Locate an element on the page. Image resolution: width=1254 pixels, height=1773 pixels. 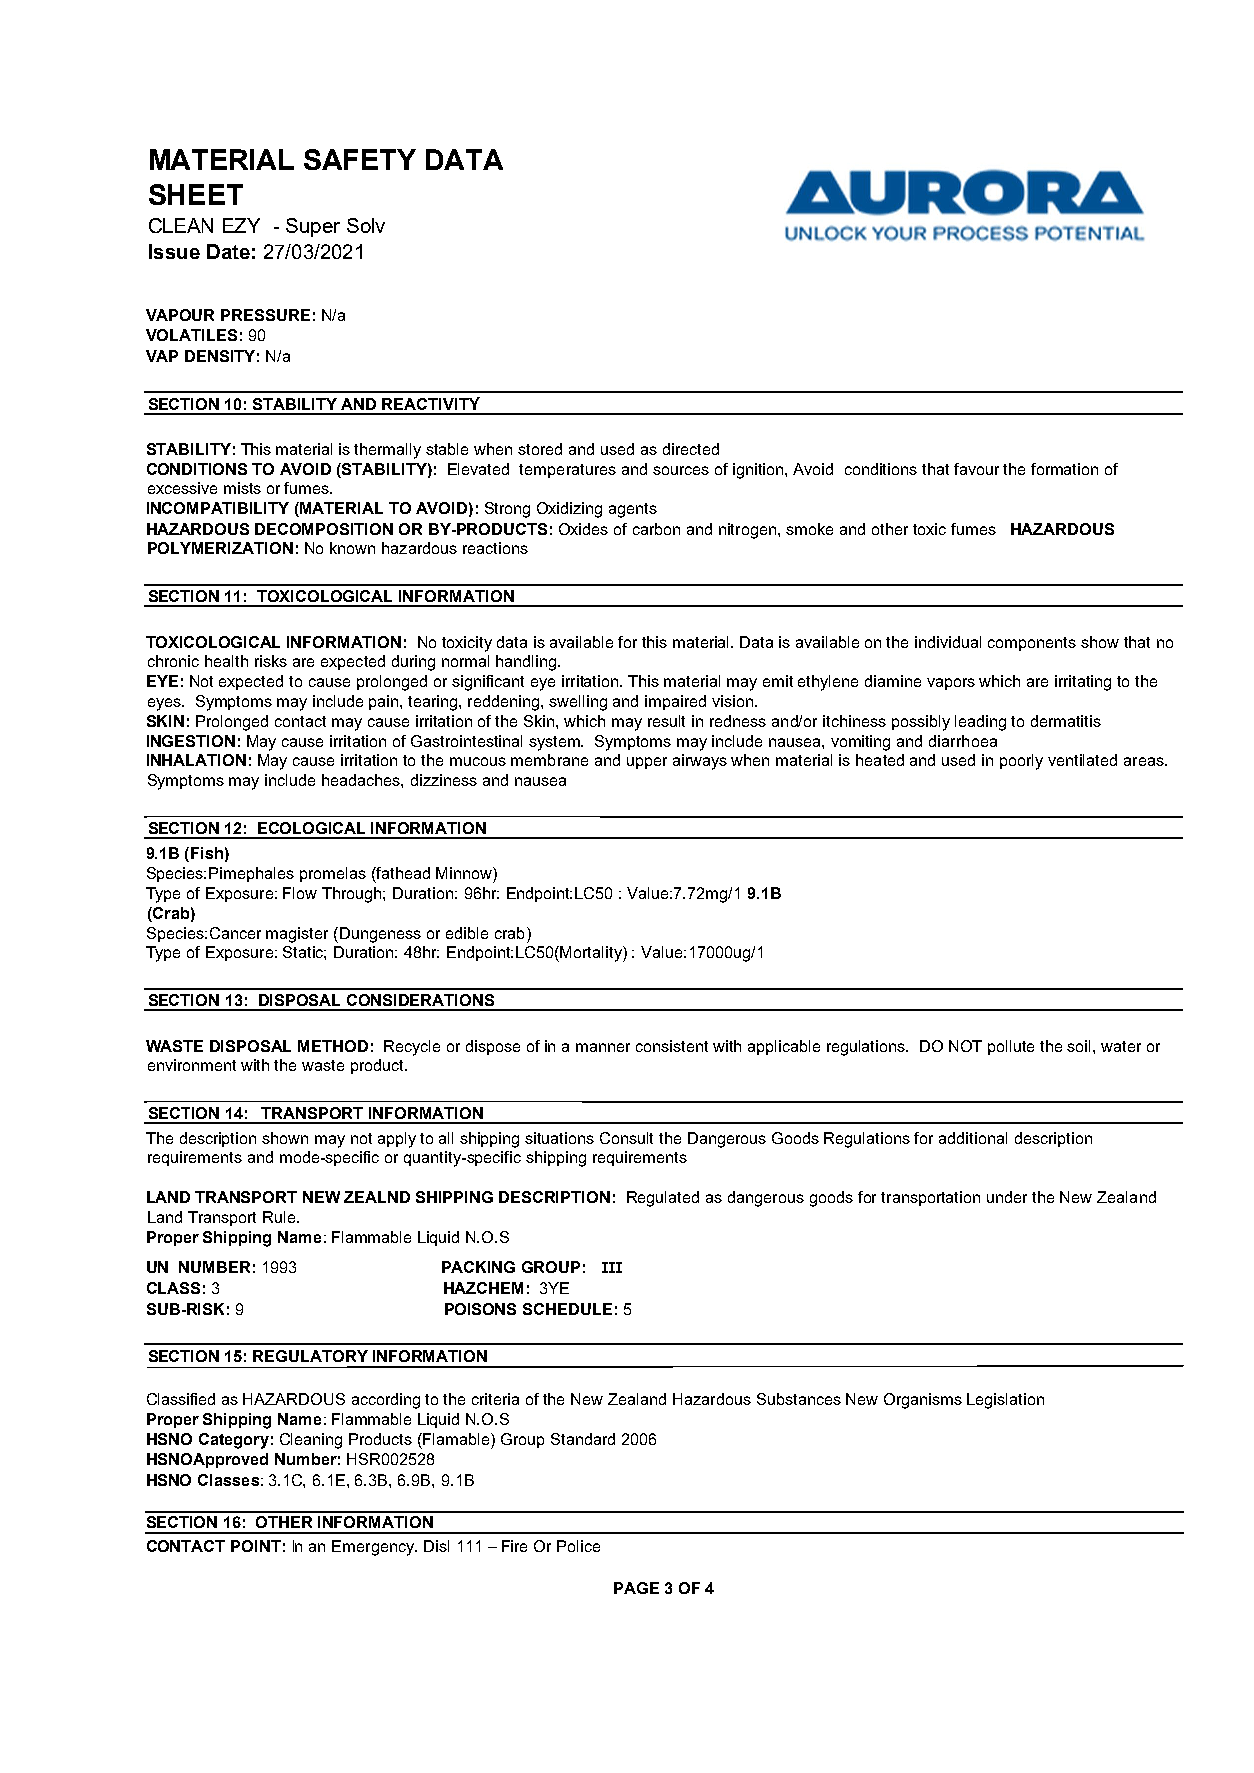
favour is located at coordinates (976, 469).
